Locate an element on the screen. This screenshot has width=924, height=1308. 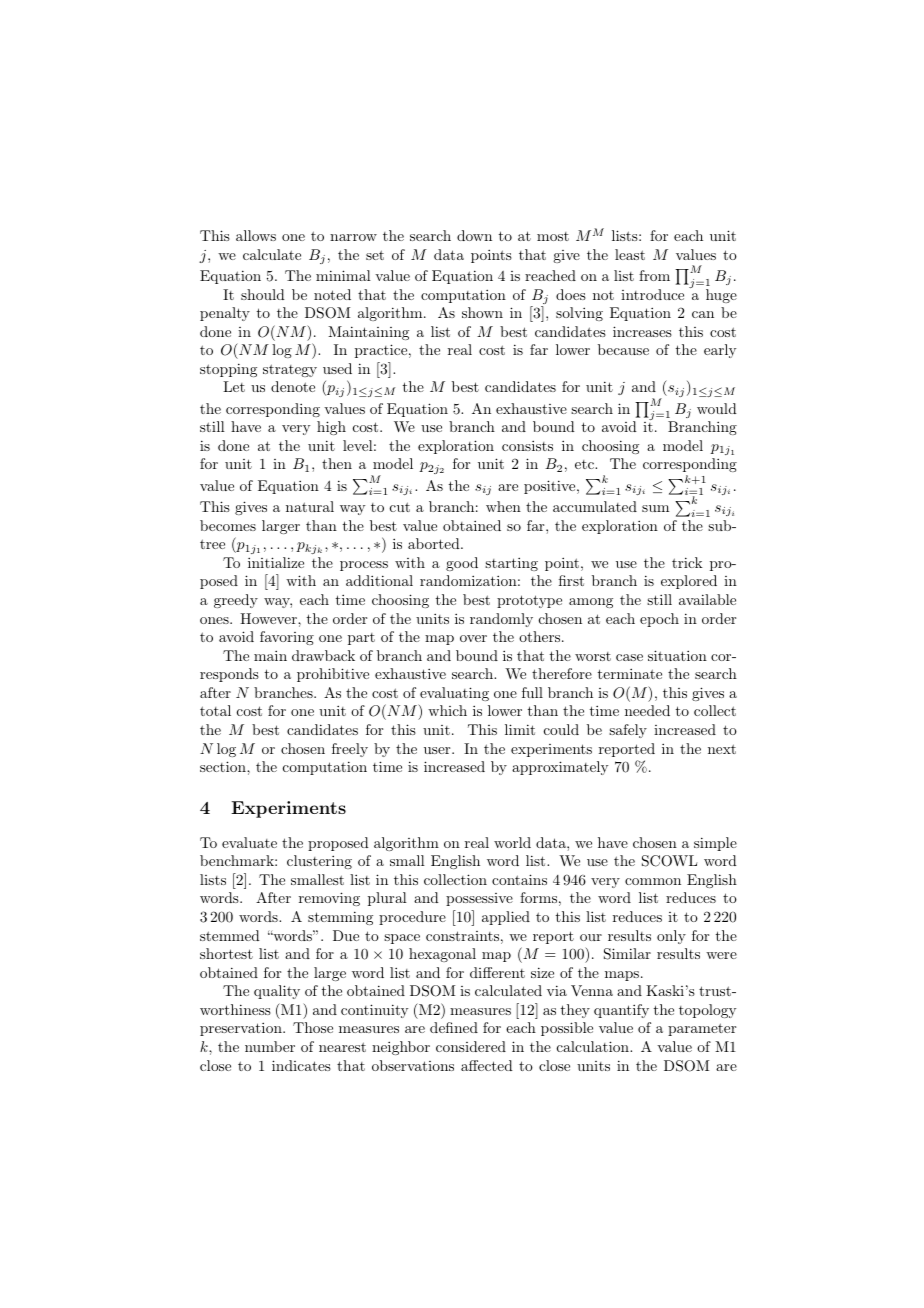
considered is located at coordinates (471, 1046).
